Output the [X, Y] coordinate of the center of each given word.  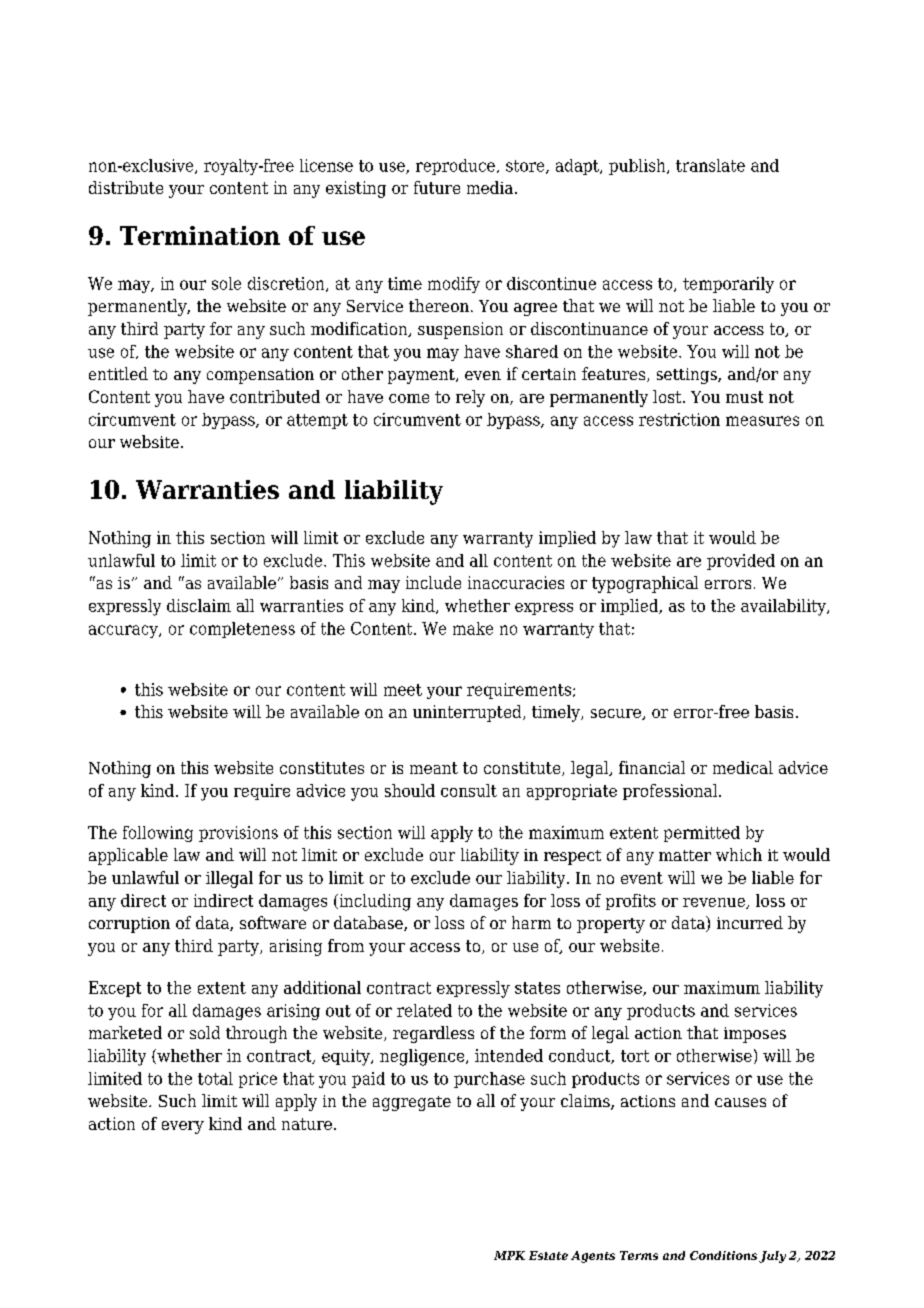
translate [710, 165]
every [183, 1127]
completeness [242, 630]
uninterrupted [468, 713]
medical [743, 767]
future [437, 187]
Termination [200, 235]
